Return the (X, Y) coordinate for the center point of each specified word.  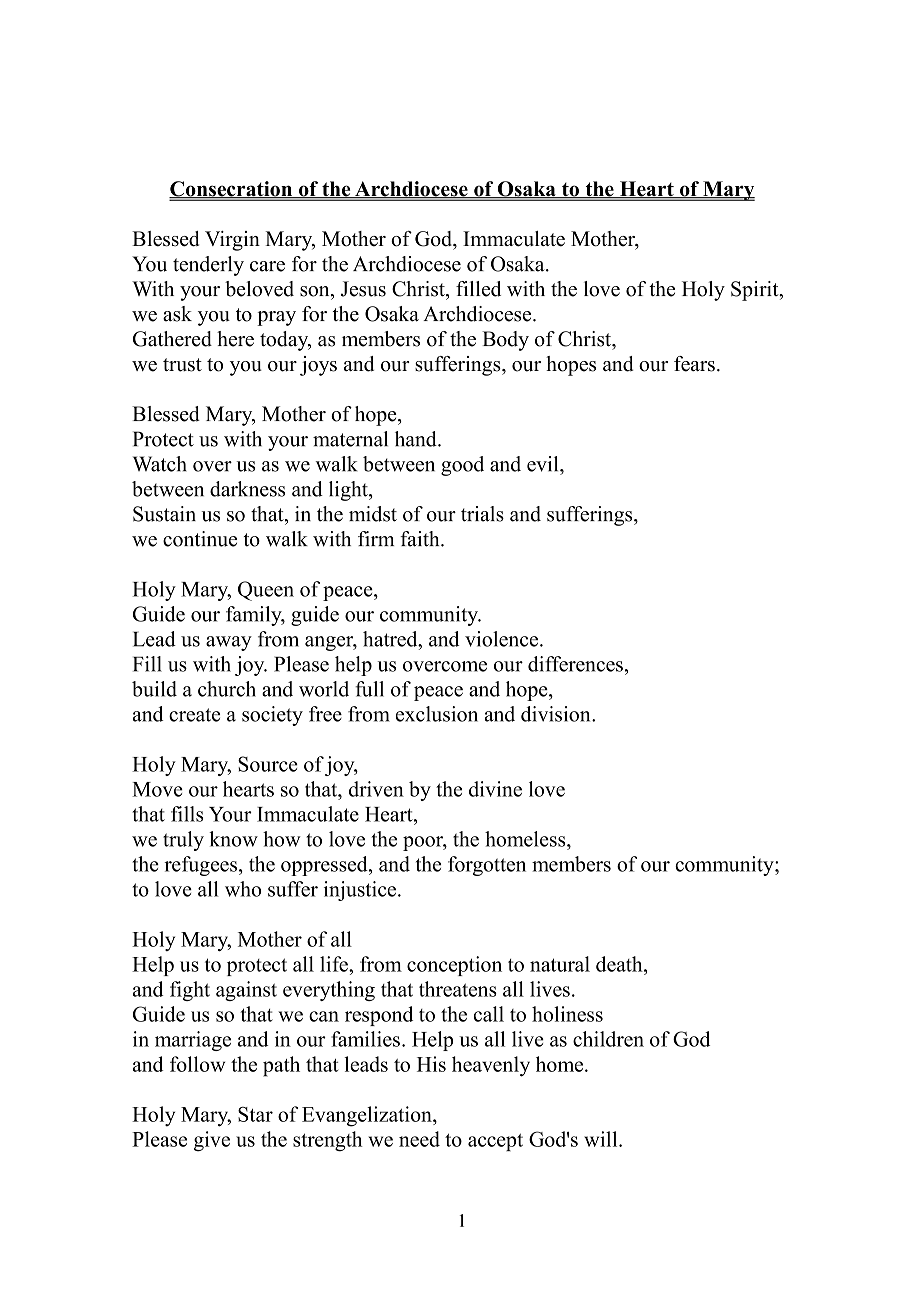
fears (694, 364)
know (233, 839)
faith (421, 539)
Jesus (363, 289)
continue (200, 539)
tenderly (208, 266)
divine (495, 789)
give (212, 1141)
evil (544, 464)
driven (376, 789)
